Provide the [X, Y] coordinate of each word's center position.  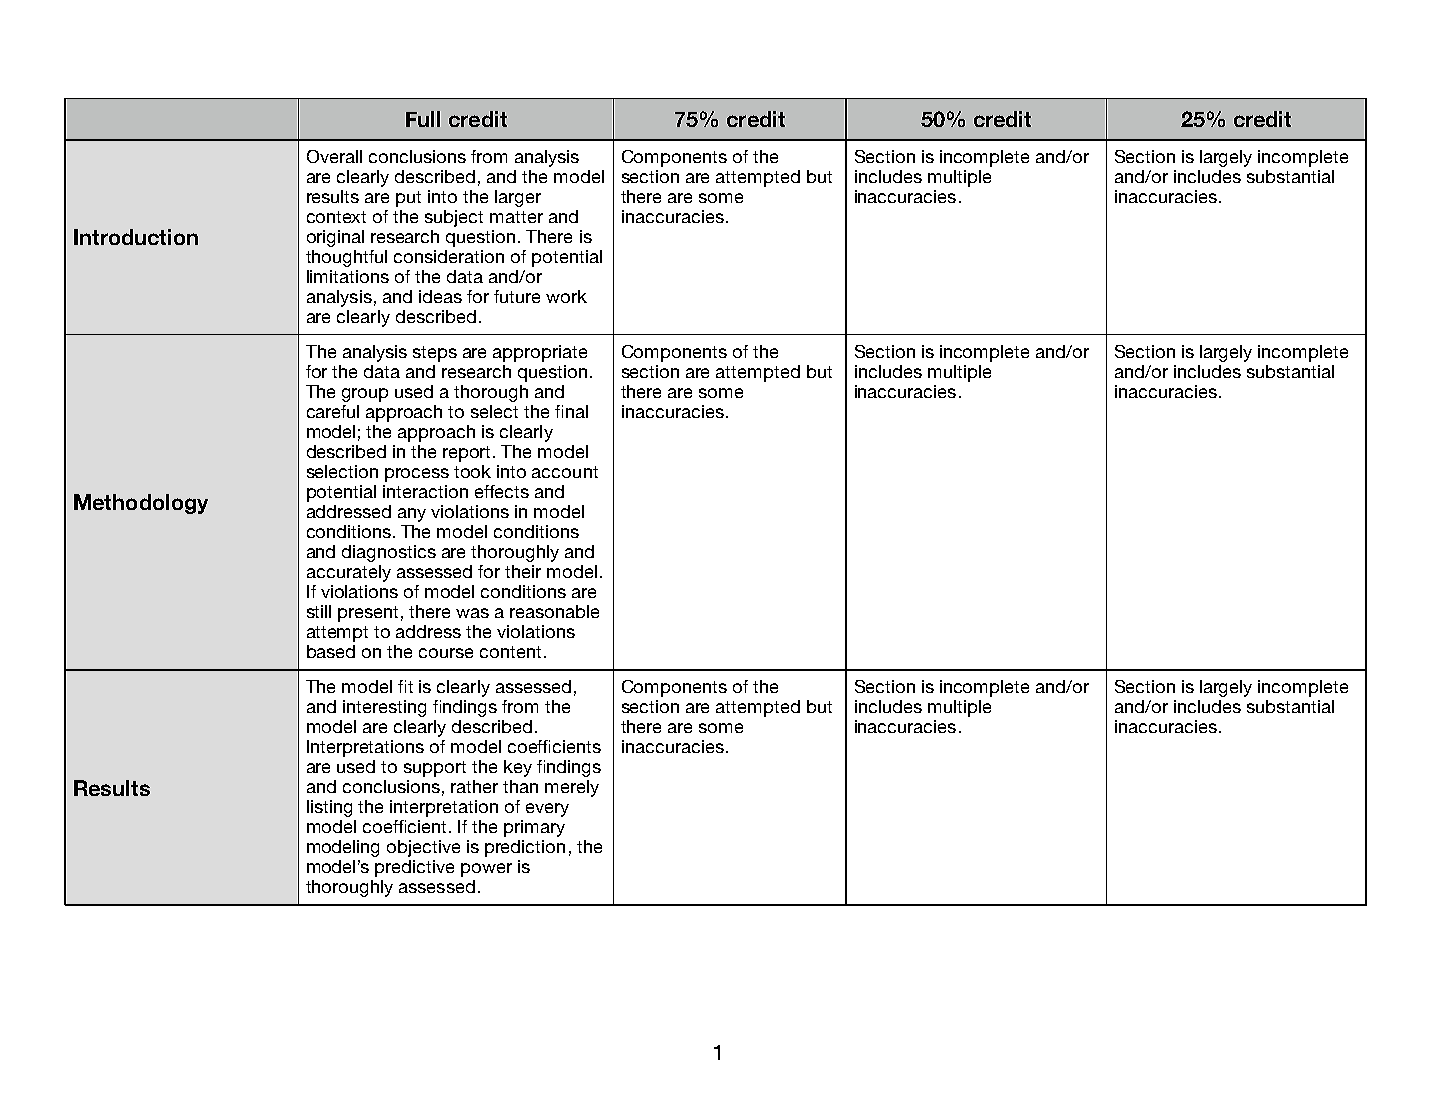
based [331, 651]
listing [329, 808]
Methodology [141, 504]
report [468, 454]
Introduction [136, 237]
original [335, 238]
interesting [384, 708]
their [523, 571]
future [517, 296]
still [319, 611]
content [510, 652]
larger [518, 198]
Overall [334, 156]
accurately [349, 573]
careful [333, 411]
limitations [348, 276]
